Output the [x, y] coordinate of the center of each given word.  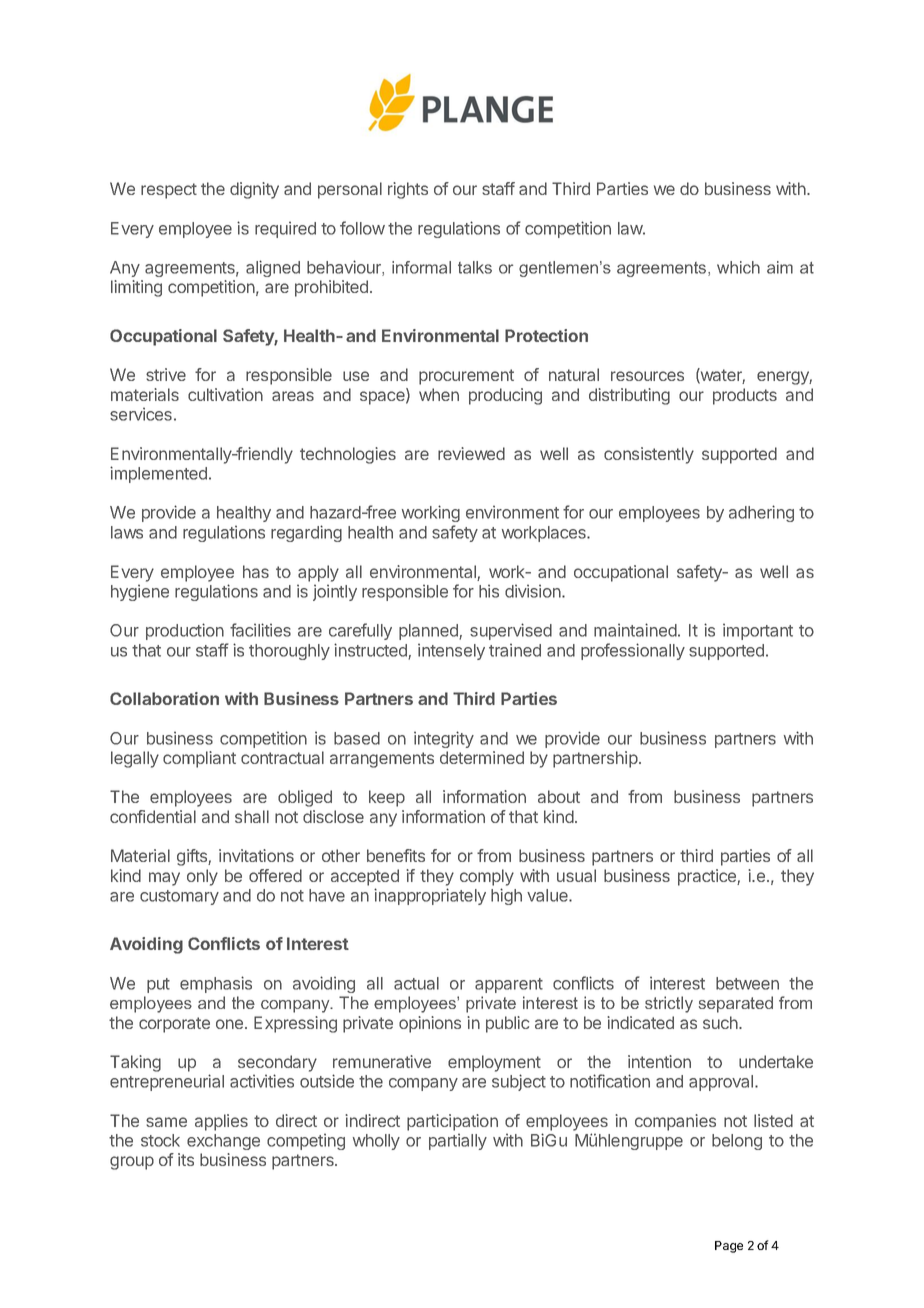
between [747, 983]
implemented [158, 474]
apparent [509, 985]
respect [169, 191]
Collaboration [164, 698]
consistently [649, 455]
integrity [444, 739]
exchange [223, 1142]
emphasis [216, 984]
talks [475, 267]
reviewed [471, 453]
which [738, 267]
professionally [633, 651]
